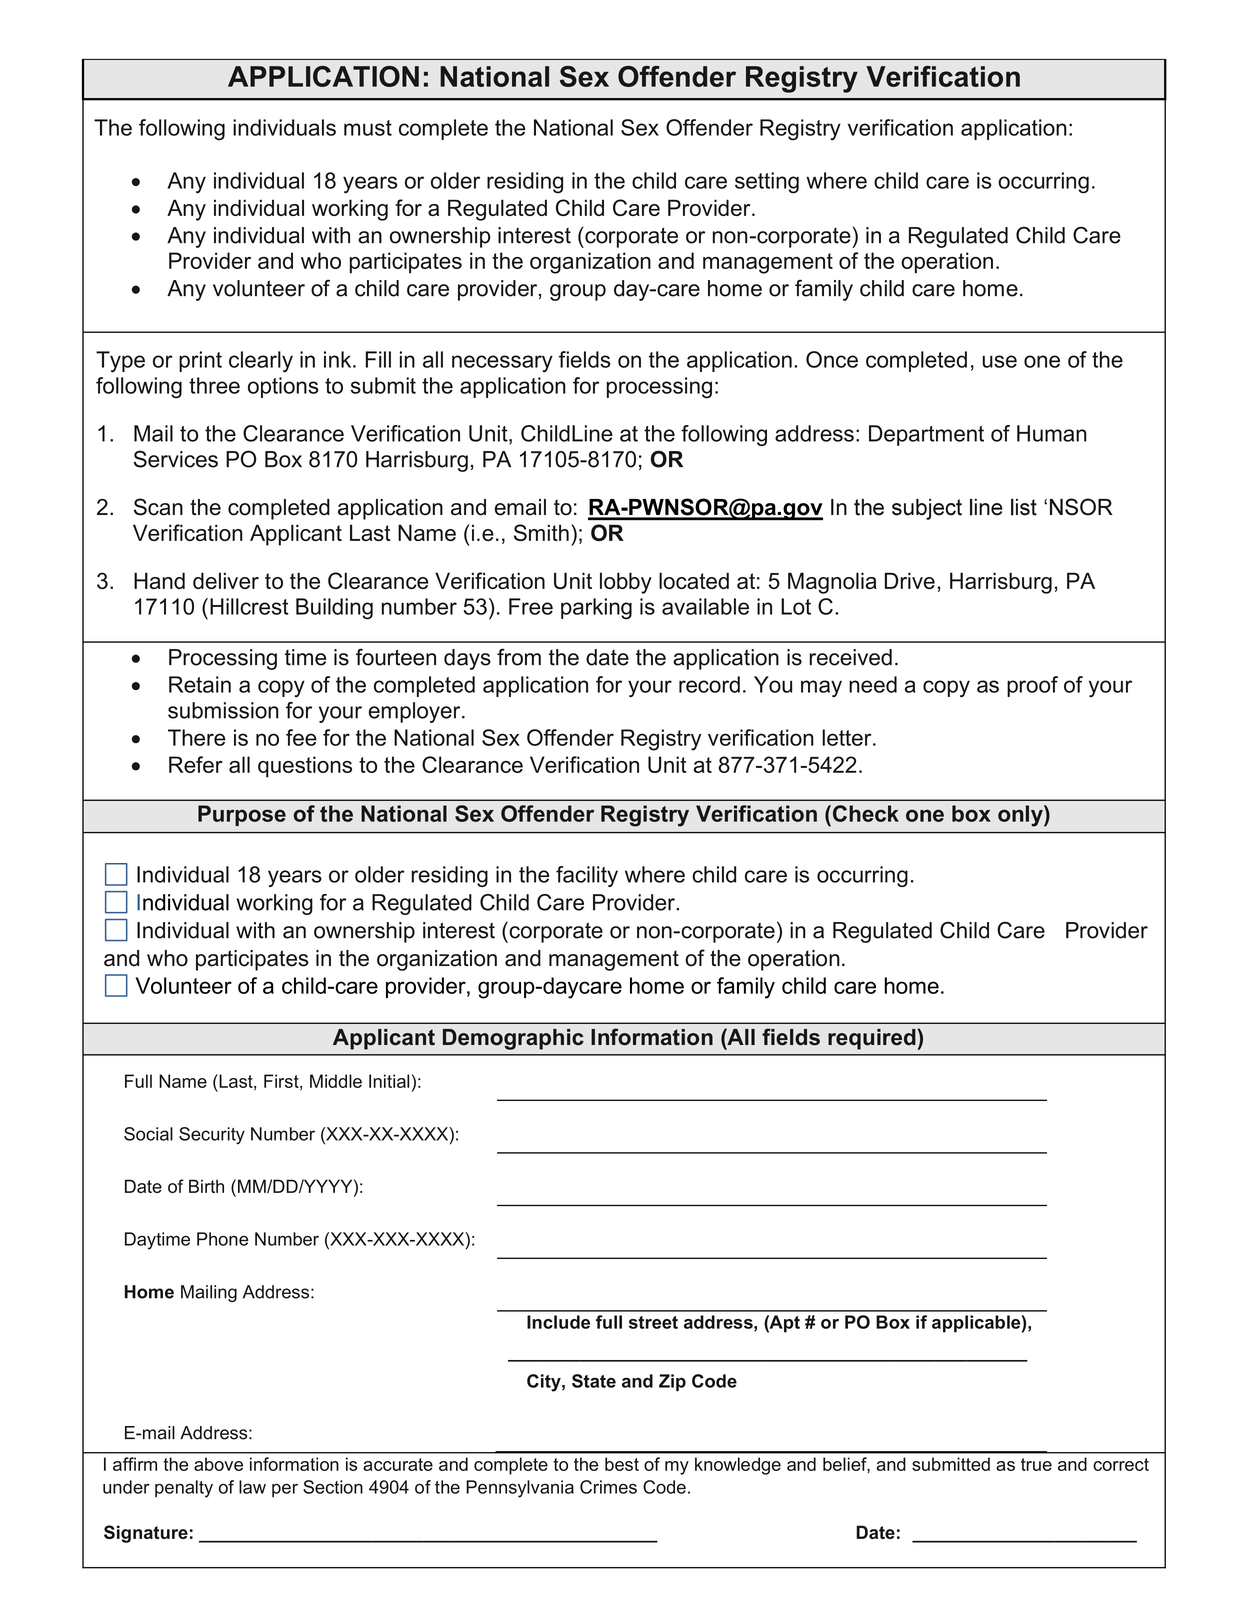  What do you see at coordinates (368, 128) in the screenshot?
I see `must` at bounding box center [368, 128].
